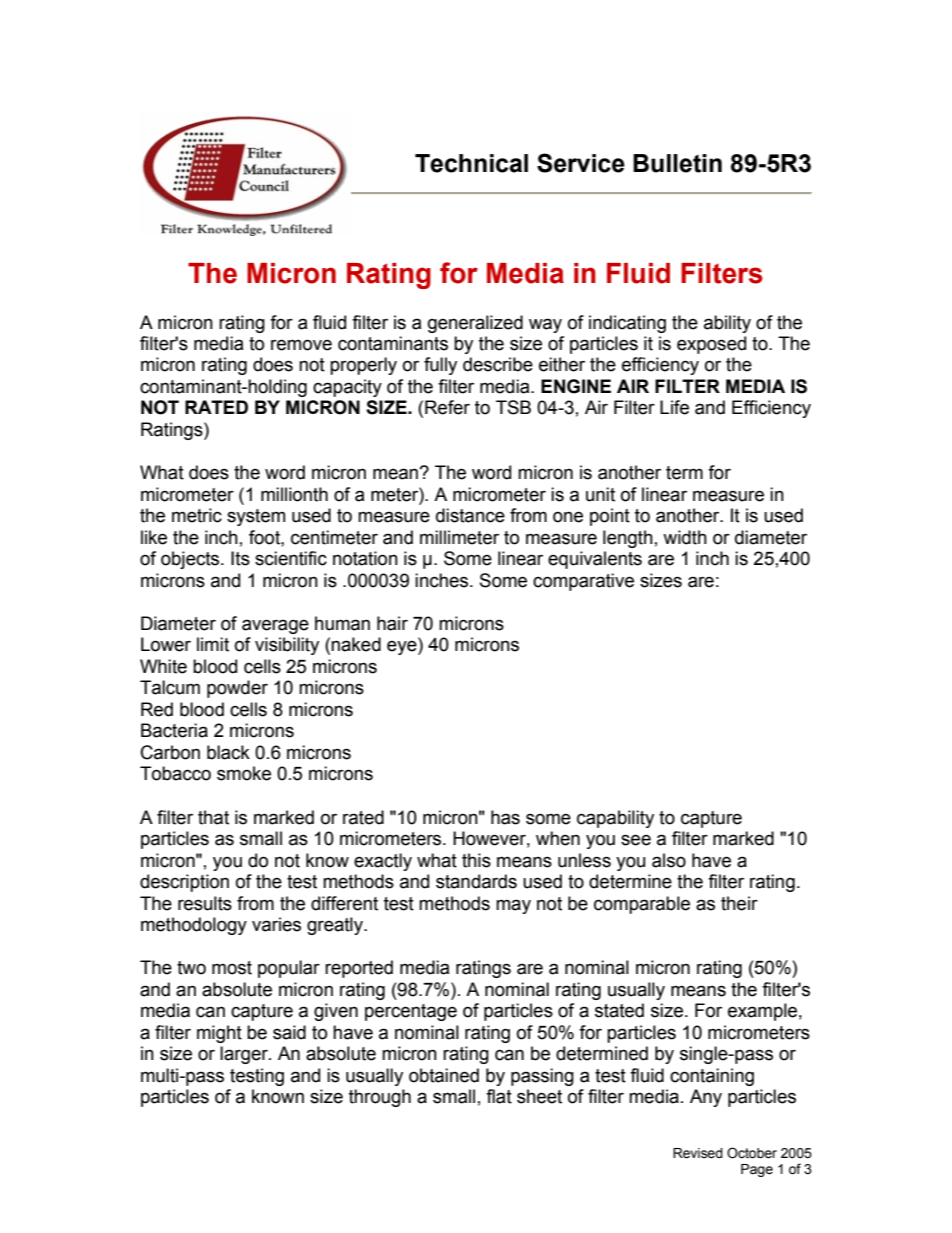 The width and height of the image is (952, 1233). I want to click on Bulletin, so click(677, 163).
